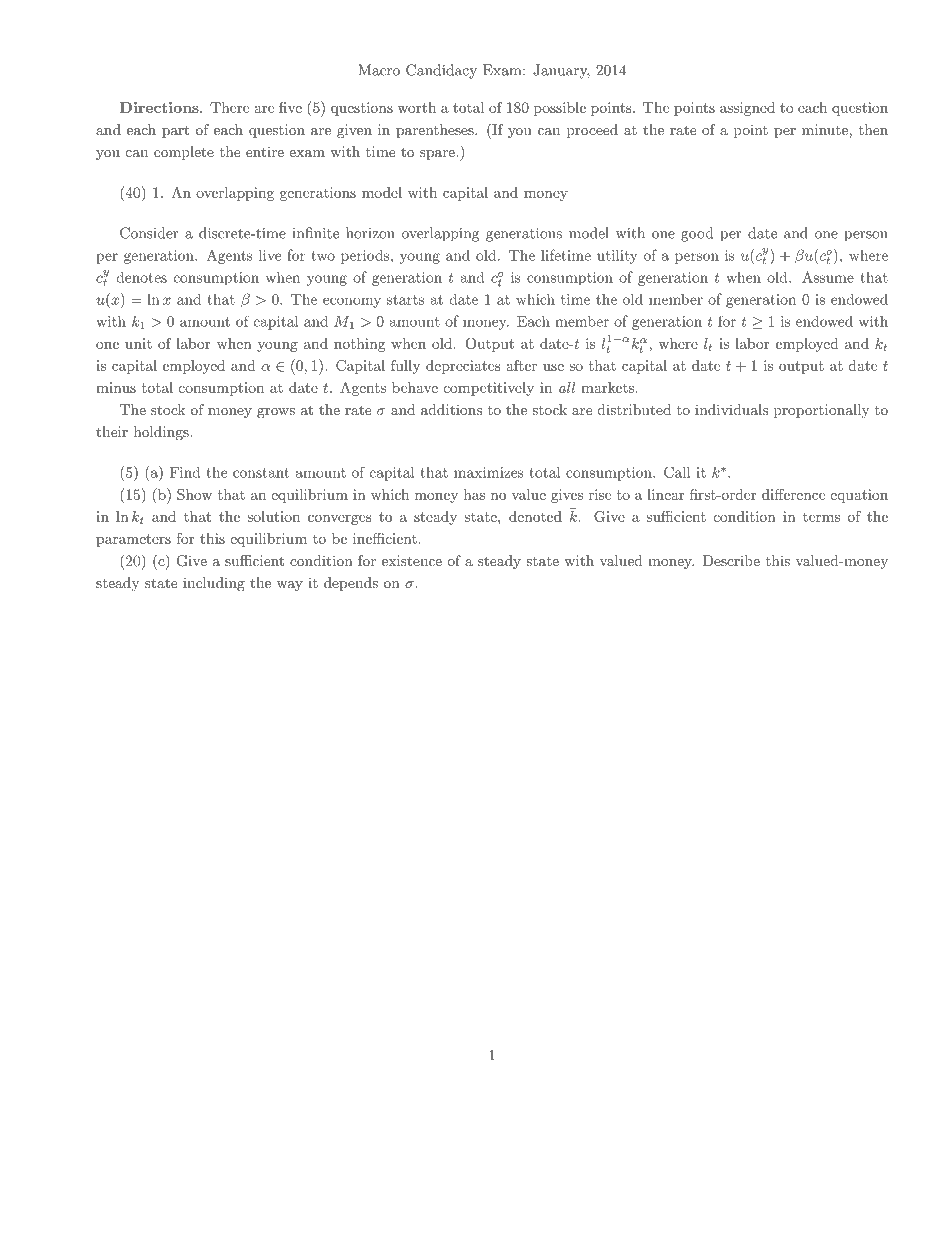 The height and width of the document is (1233, 952). Describe the element at coordinates (214, 584) in the document. I see `including` at that location.
